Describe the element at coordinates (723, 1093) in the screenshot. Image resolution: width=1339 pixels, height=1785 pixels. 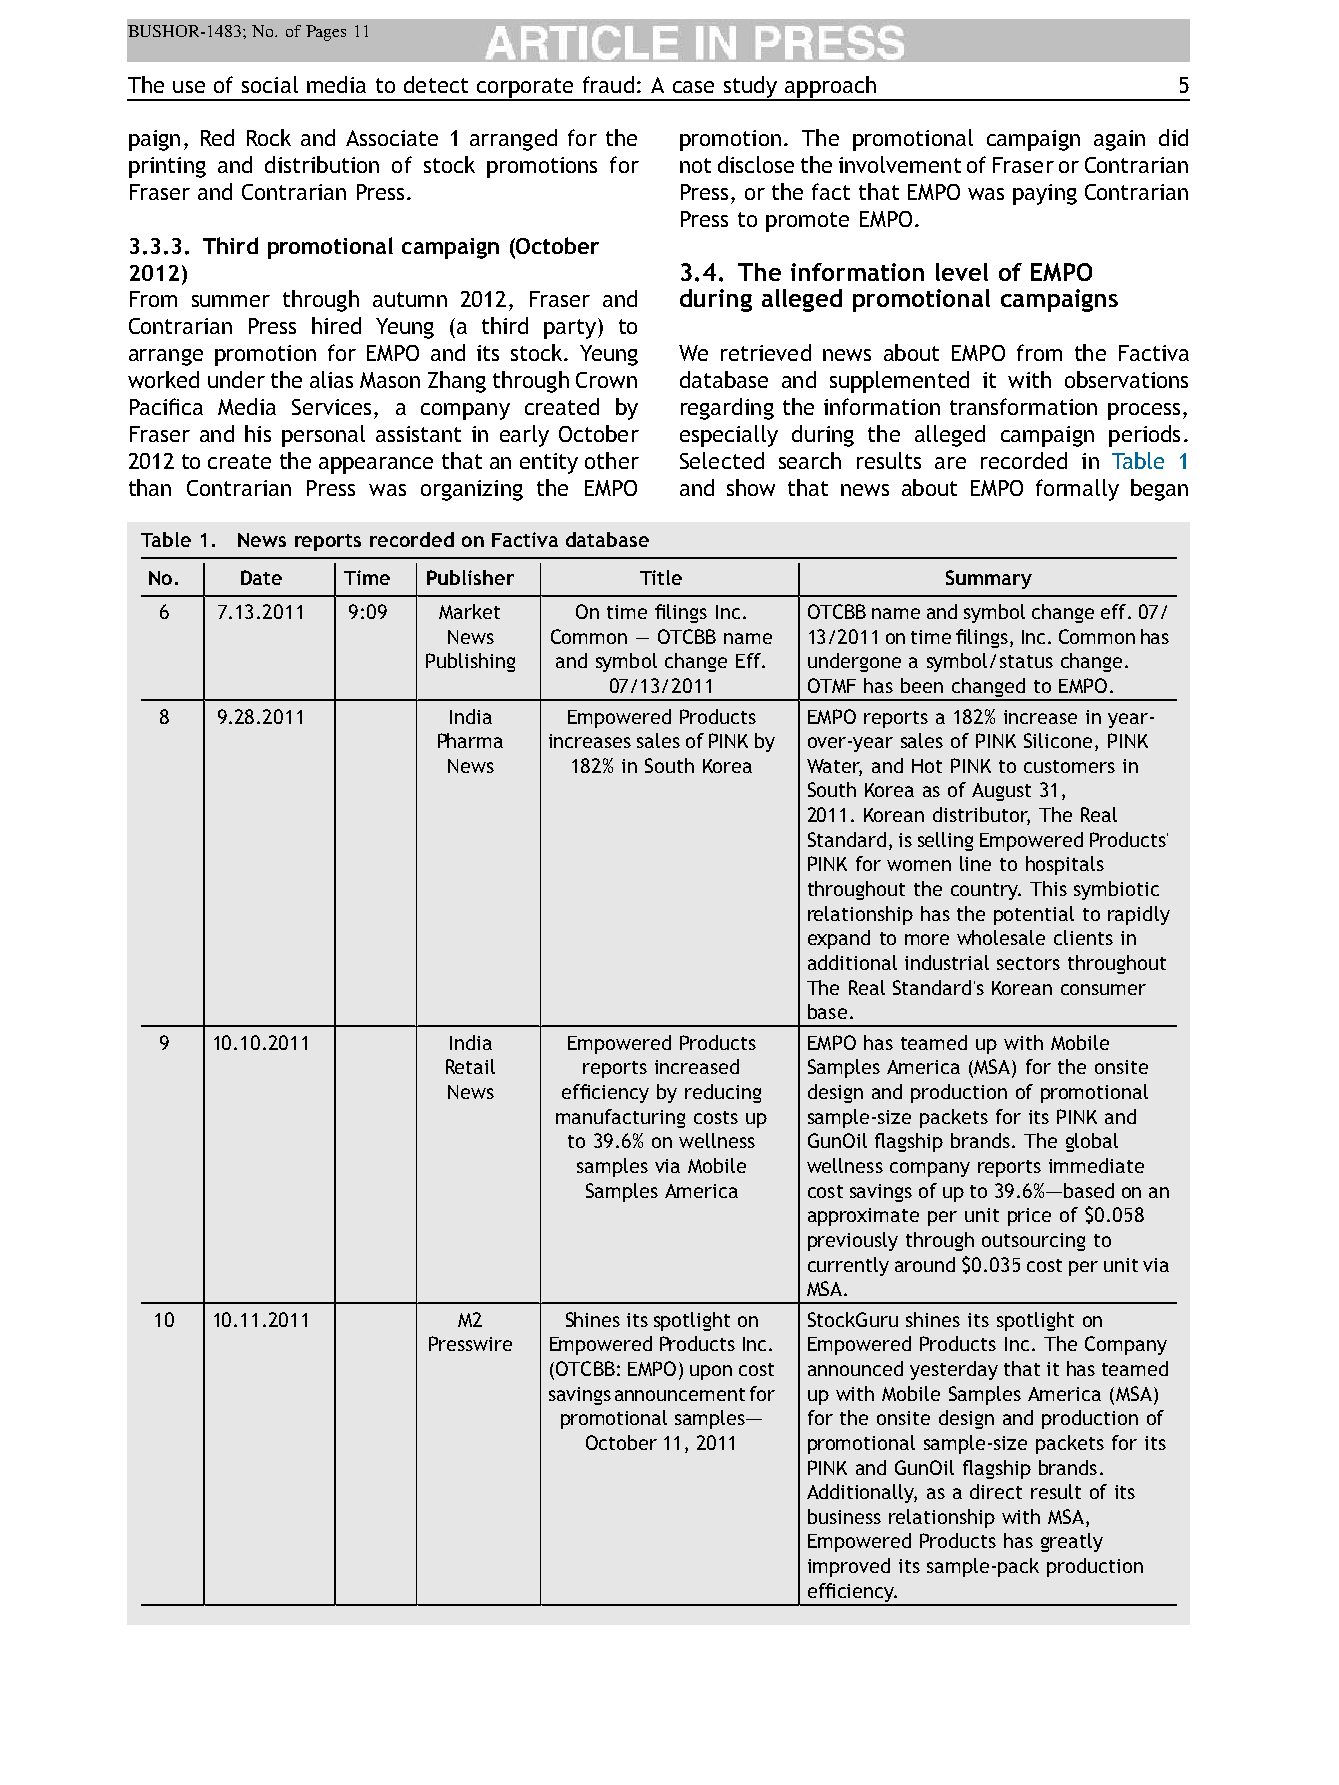
I see `reducing` at that location.
